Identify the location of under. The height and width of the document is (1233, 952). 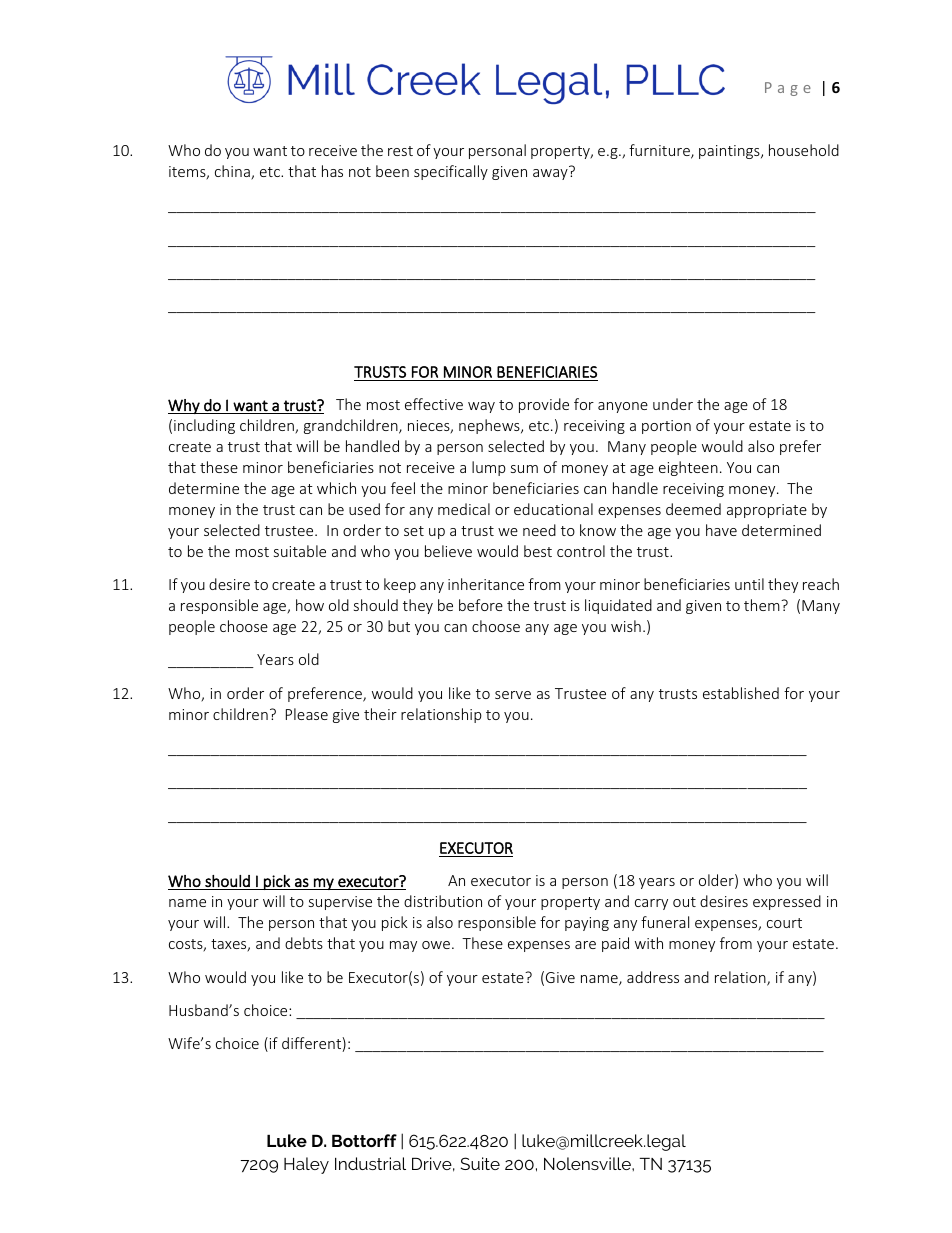
(673, 404).
